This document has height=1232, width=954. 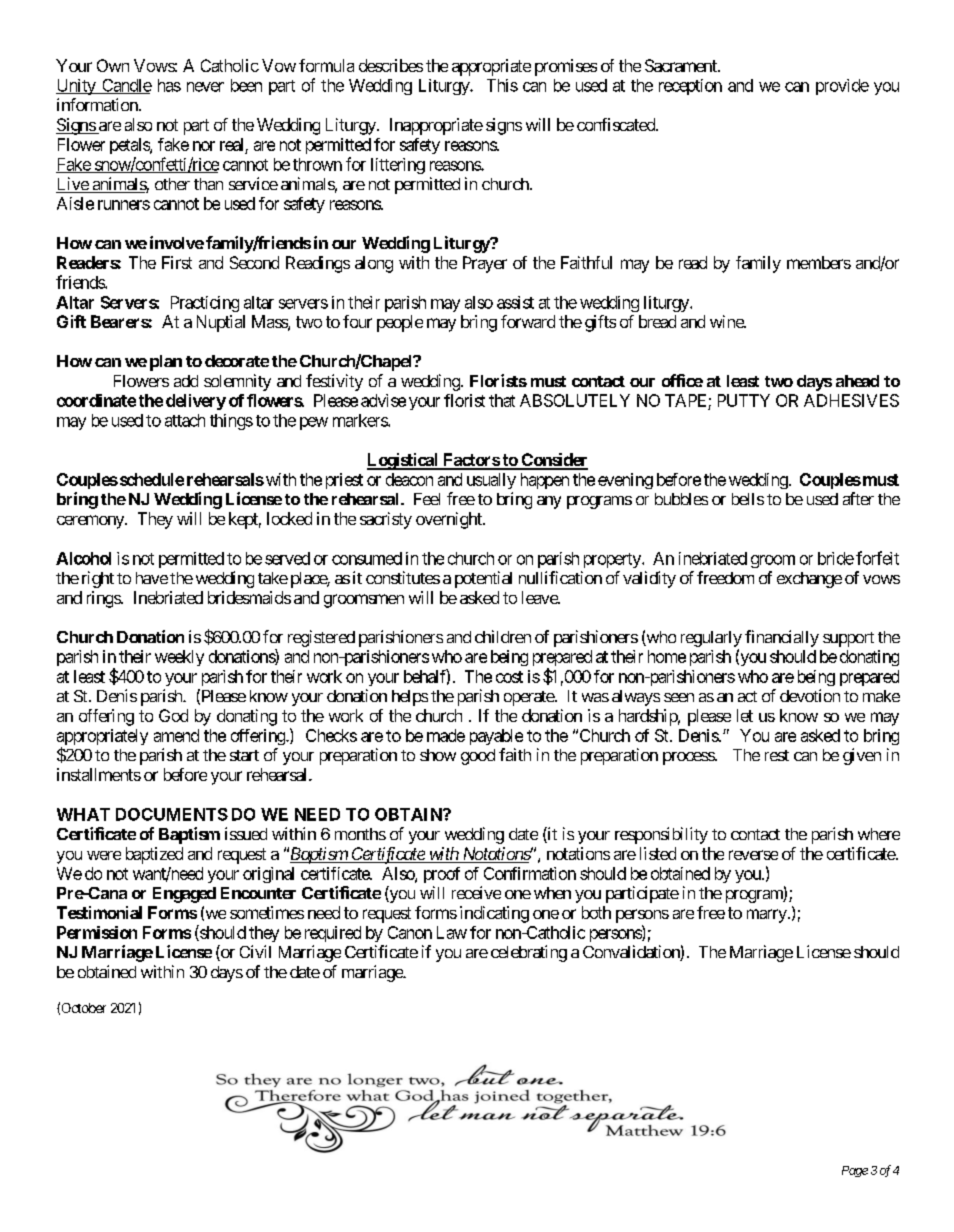 I want to click on Engaged, so click(x=184, y=895).
